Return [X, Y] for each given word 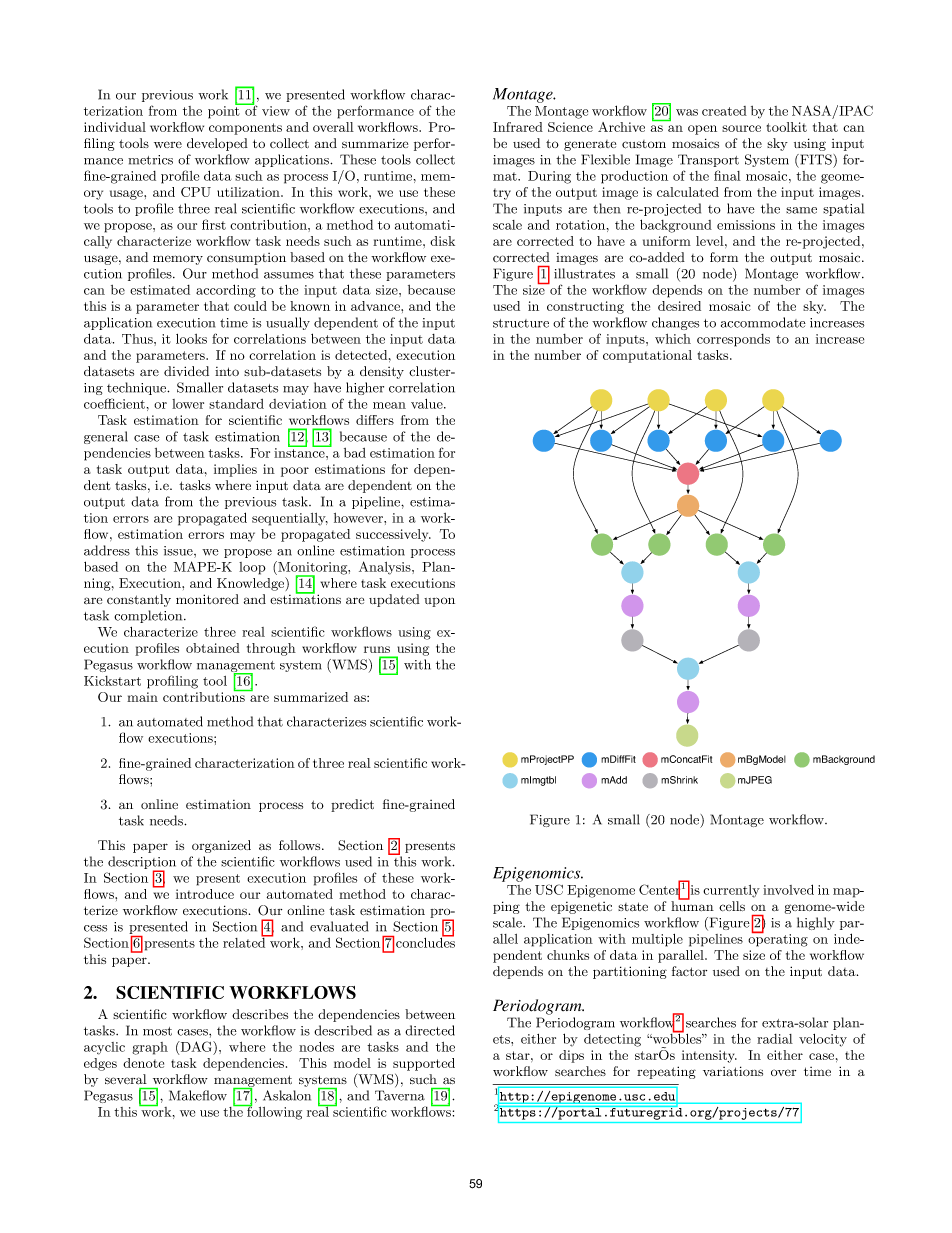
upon [439, 602]
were [168, 144]
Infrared [518, 127]
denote [143, 1063]
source [741, 128]
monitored [207, 599]
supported [424, 1064]
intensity [709, 1056]
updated [394, 600]
